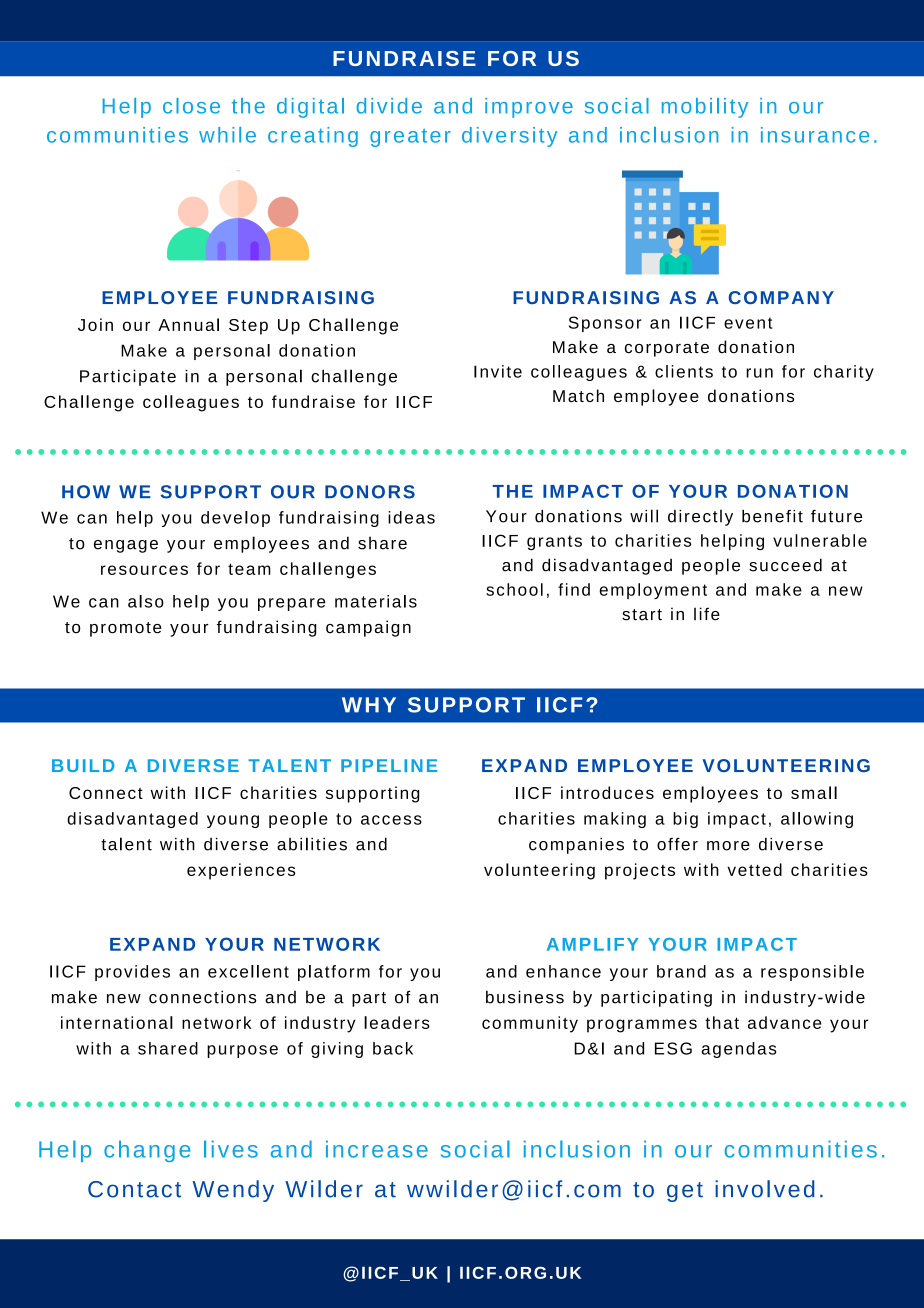  Describe the element at coordinates (815, 135) in the document. I see `insurance` at that location.
